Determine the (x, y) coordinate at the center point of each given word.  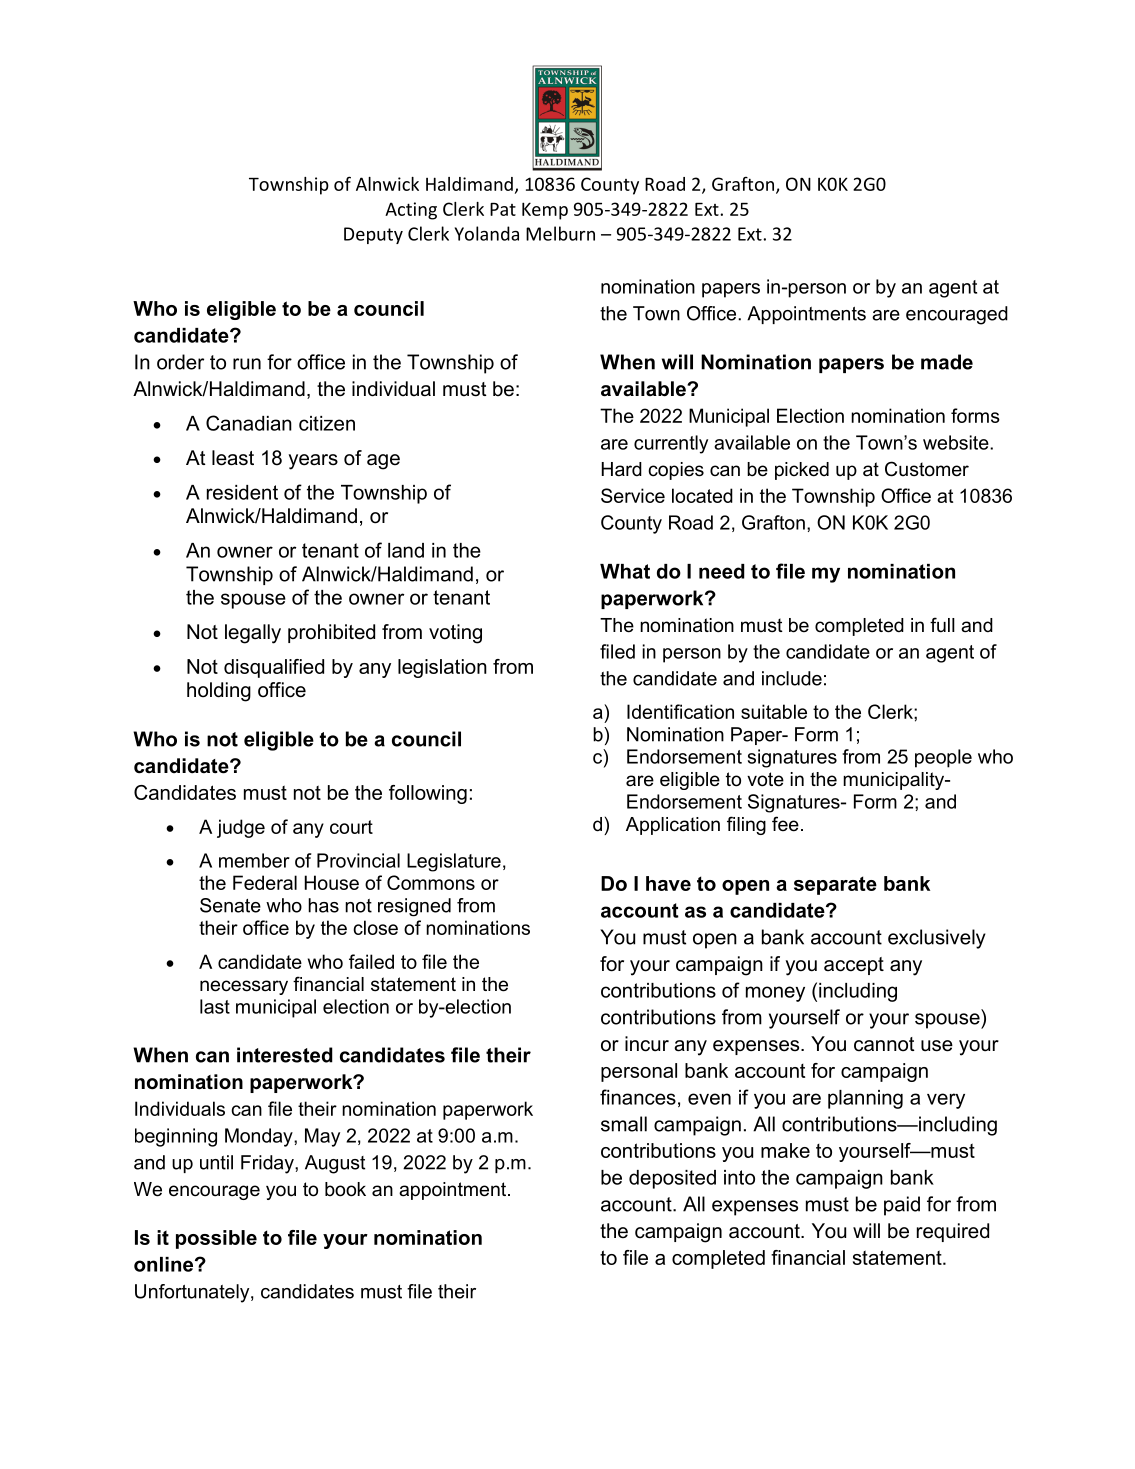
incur (647, 1044)
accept (854, 966)
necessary (244, 987)
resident (242, 492)
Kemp (545, 211)
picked (802, 471)
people (943, 758)
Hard (622, 469)
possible (216, 1239)
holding (219, 692)
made (947, 362)
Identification (680, 711)
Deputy (373, 235)
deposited (672, 1179)
